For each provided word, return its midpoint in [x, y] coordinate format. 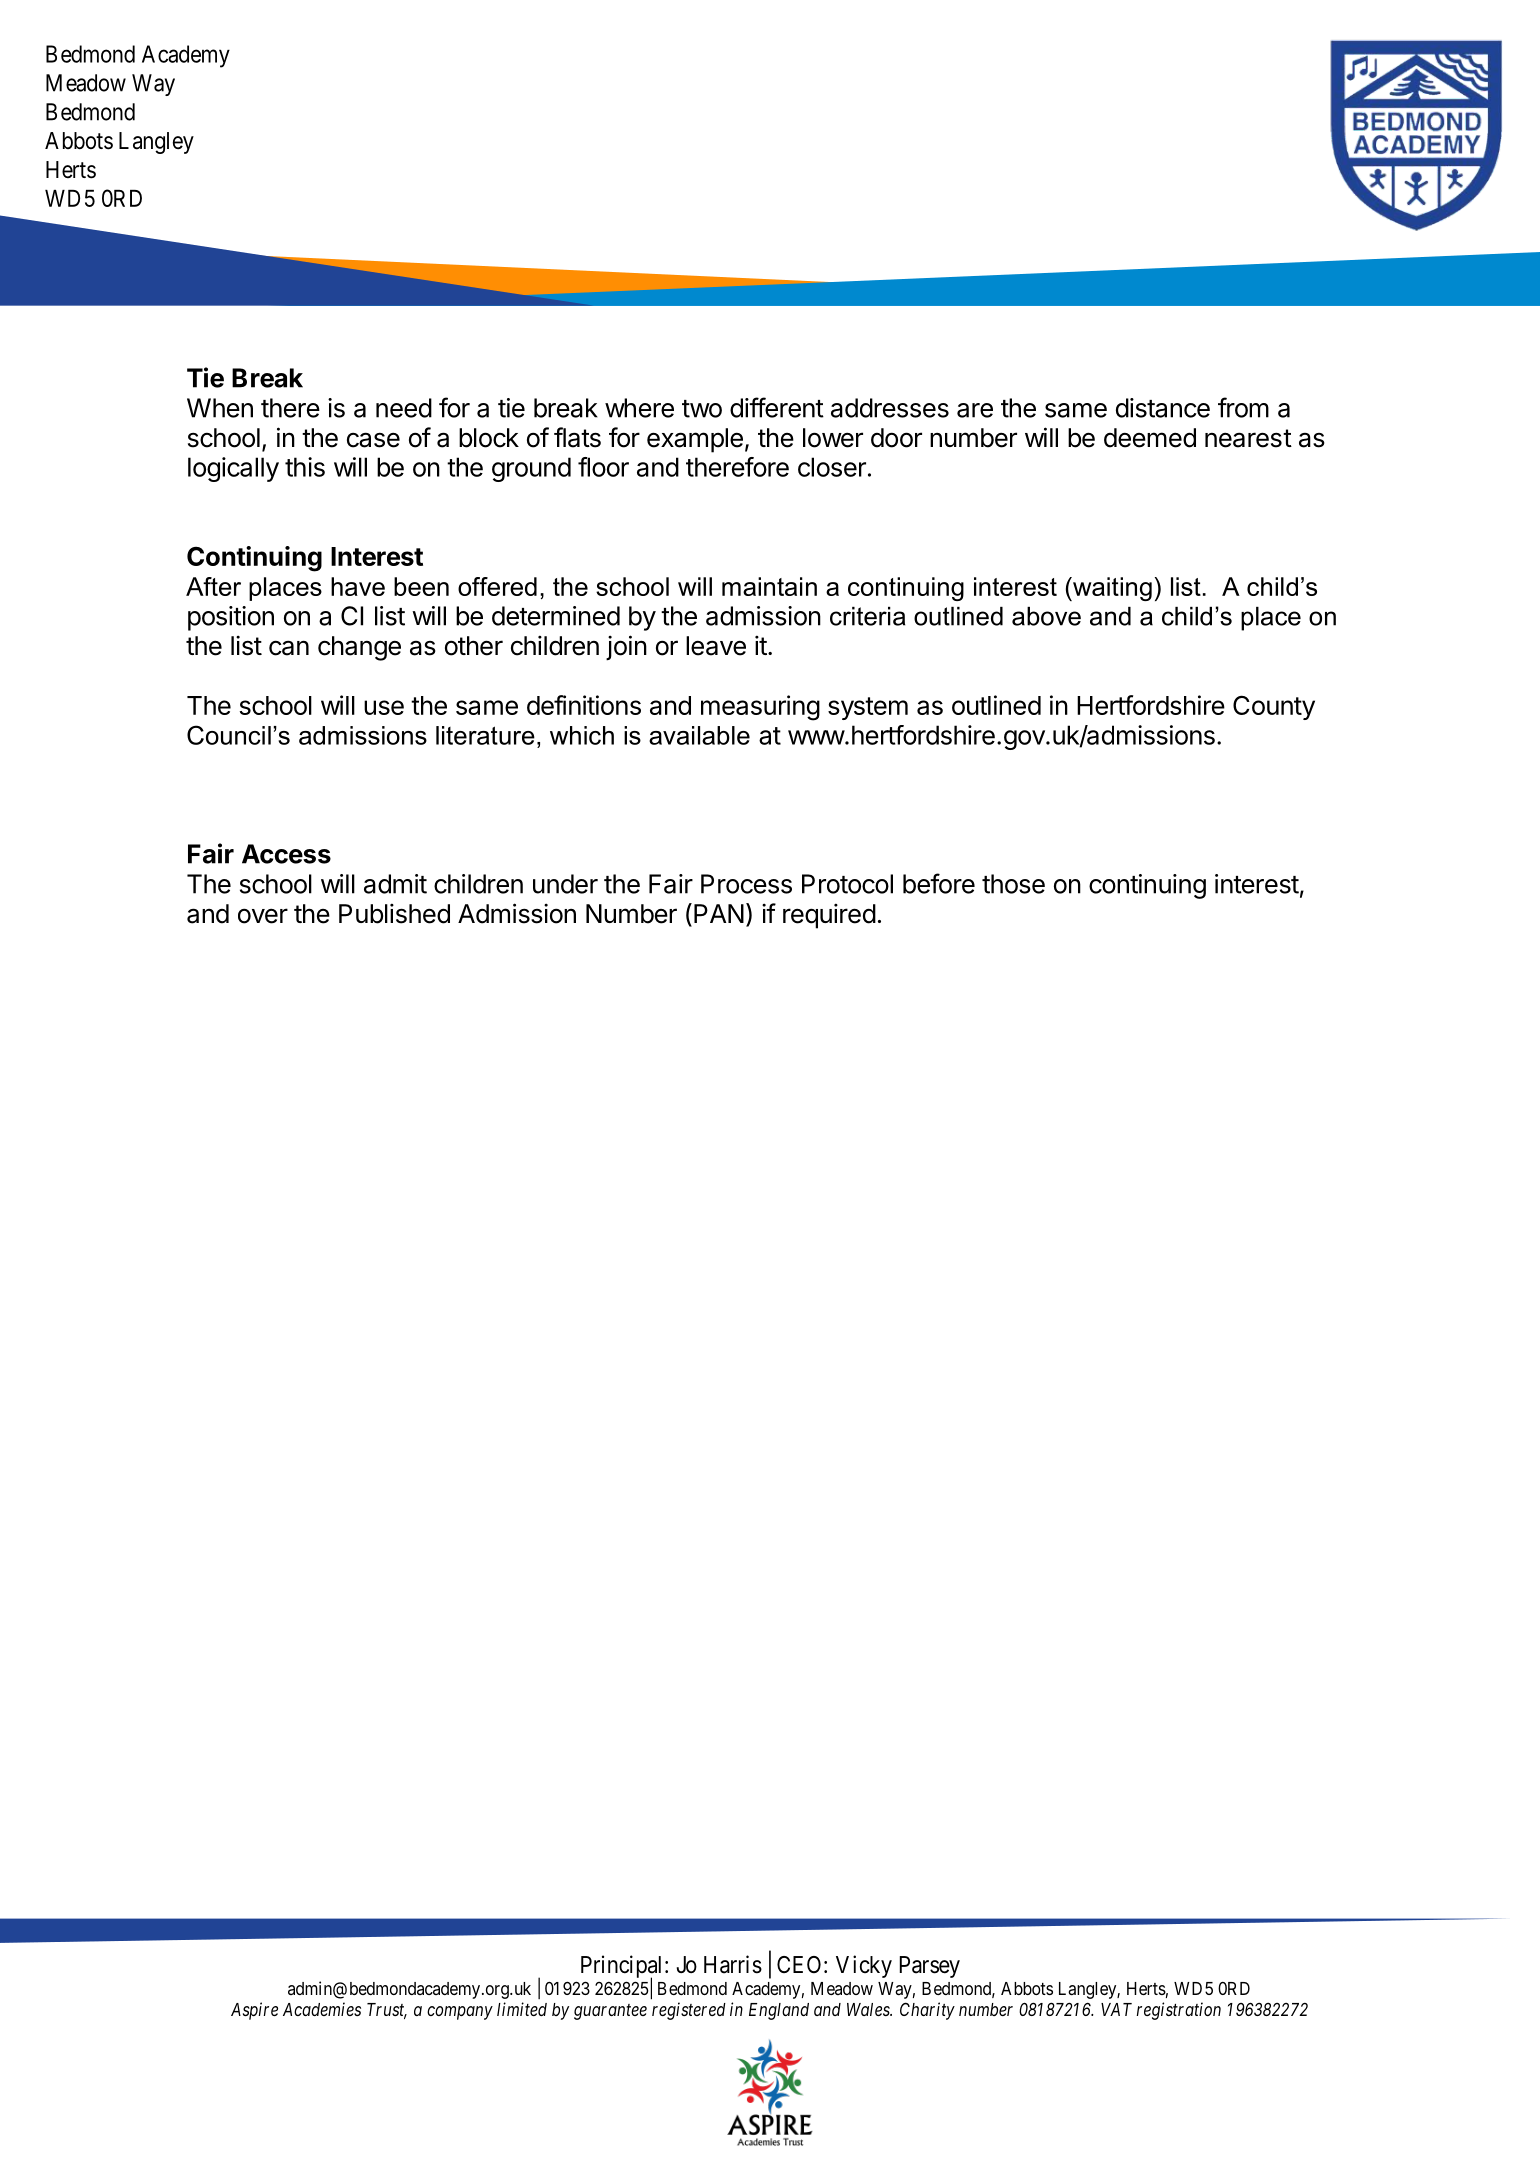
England [779, 2011]
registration [1178, 2011]
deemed [1150, 438]
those [1013, 884]
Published [394, 913]
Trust [387, 2011]
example [695, 440]
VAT [1116, 2009]
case [373, 440]
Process [746, 884]
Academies [322, 2009]
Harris [733, 1964]
